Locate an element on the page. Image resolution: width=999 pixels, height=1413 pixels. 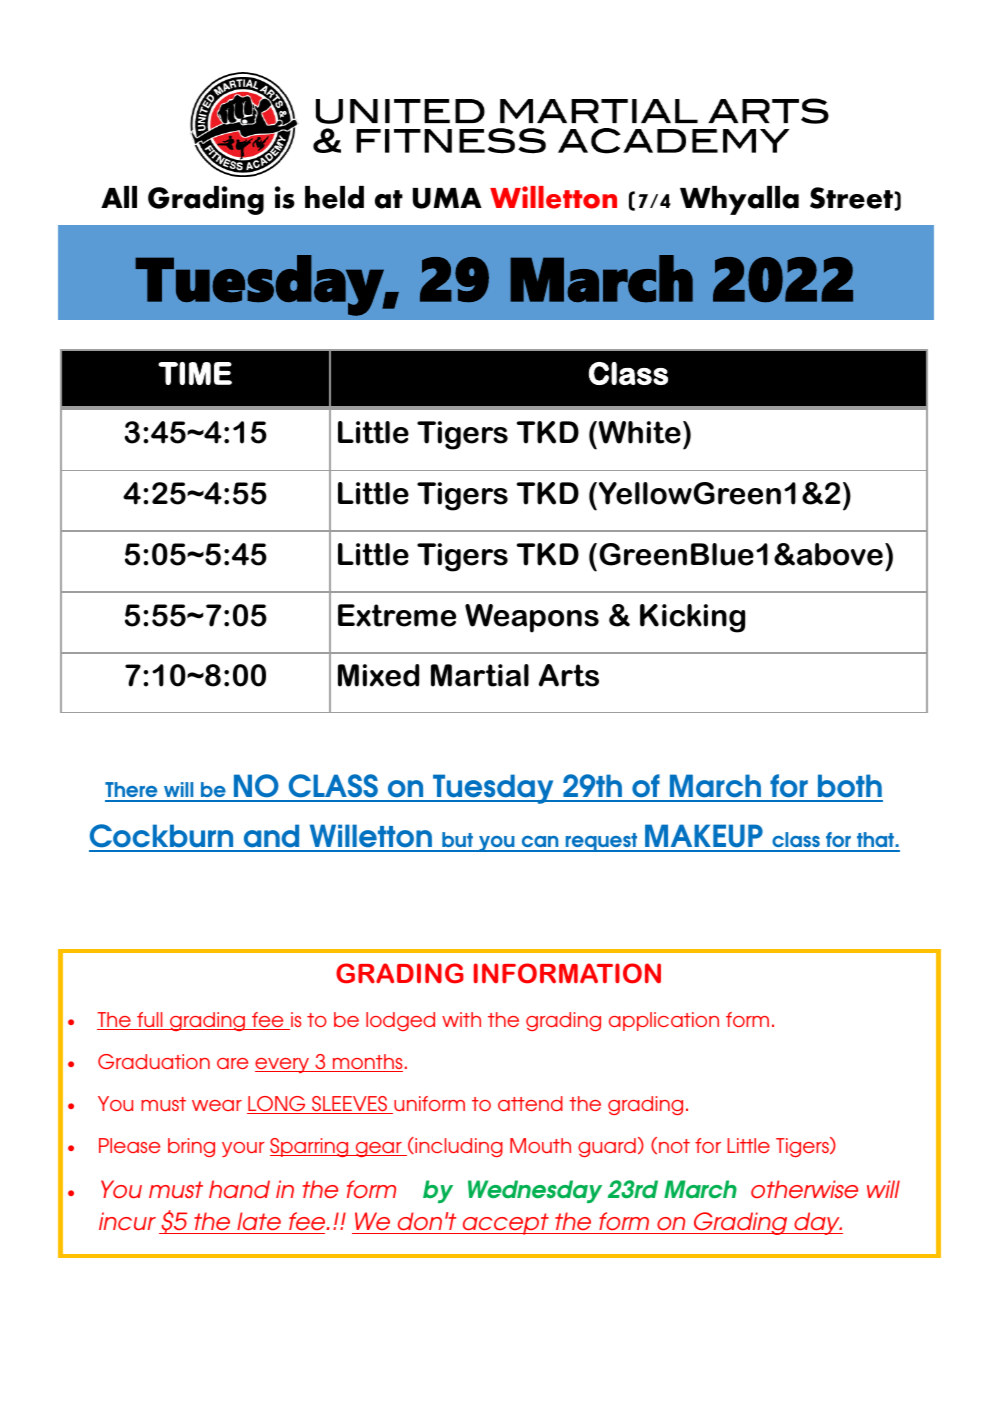
White is located at coordinates (638, 432).
